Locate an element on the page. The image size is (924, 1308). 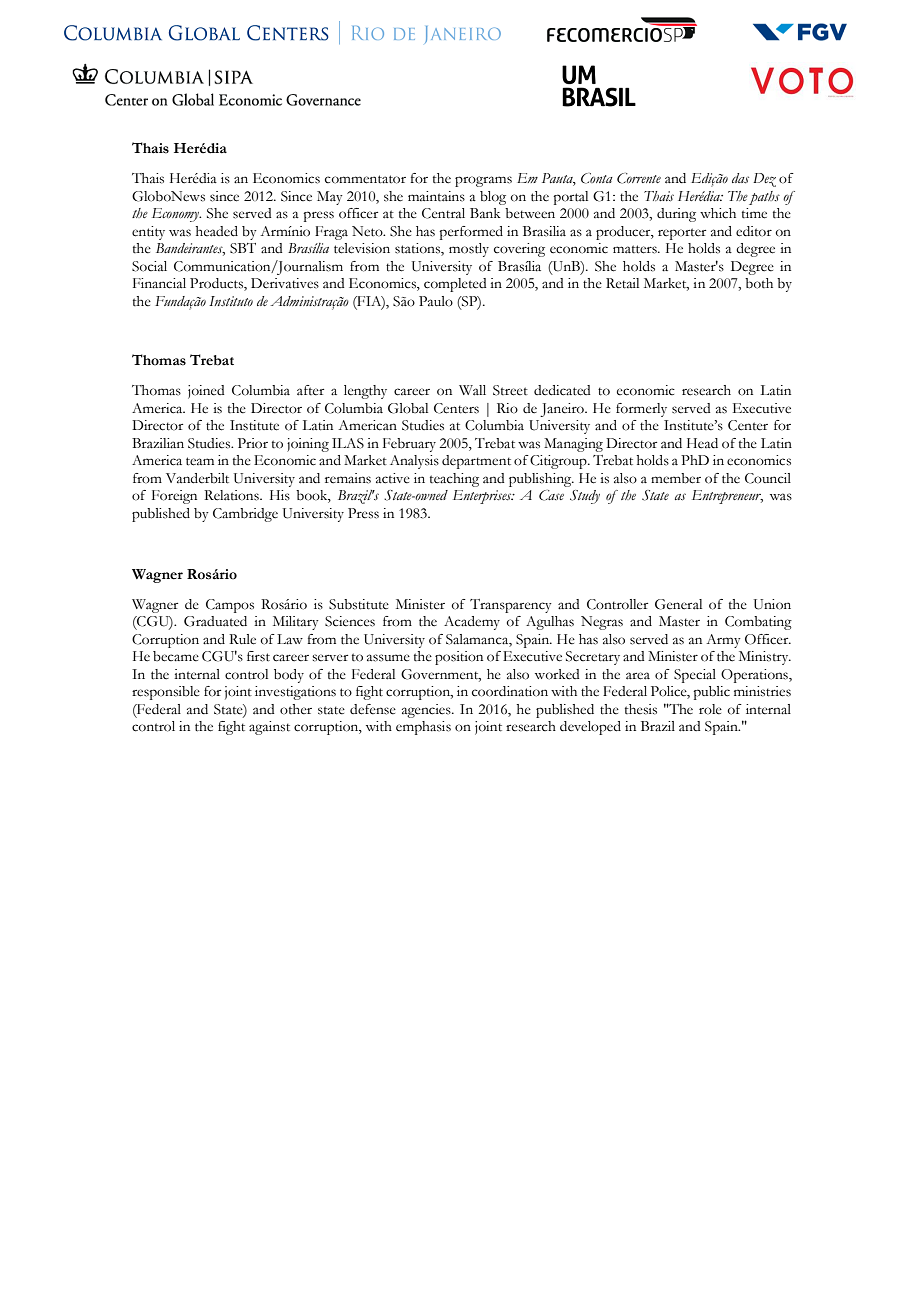
Wall is located at coordinates (472, 390).
